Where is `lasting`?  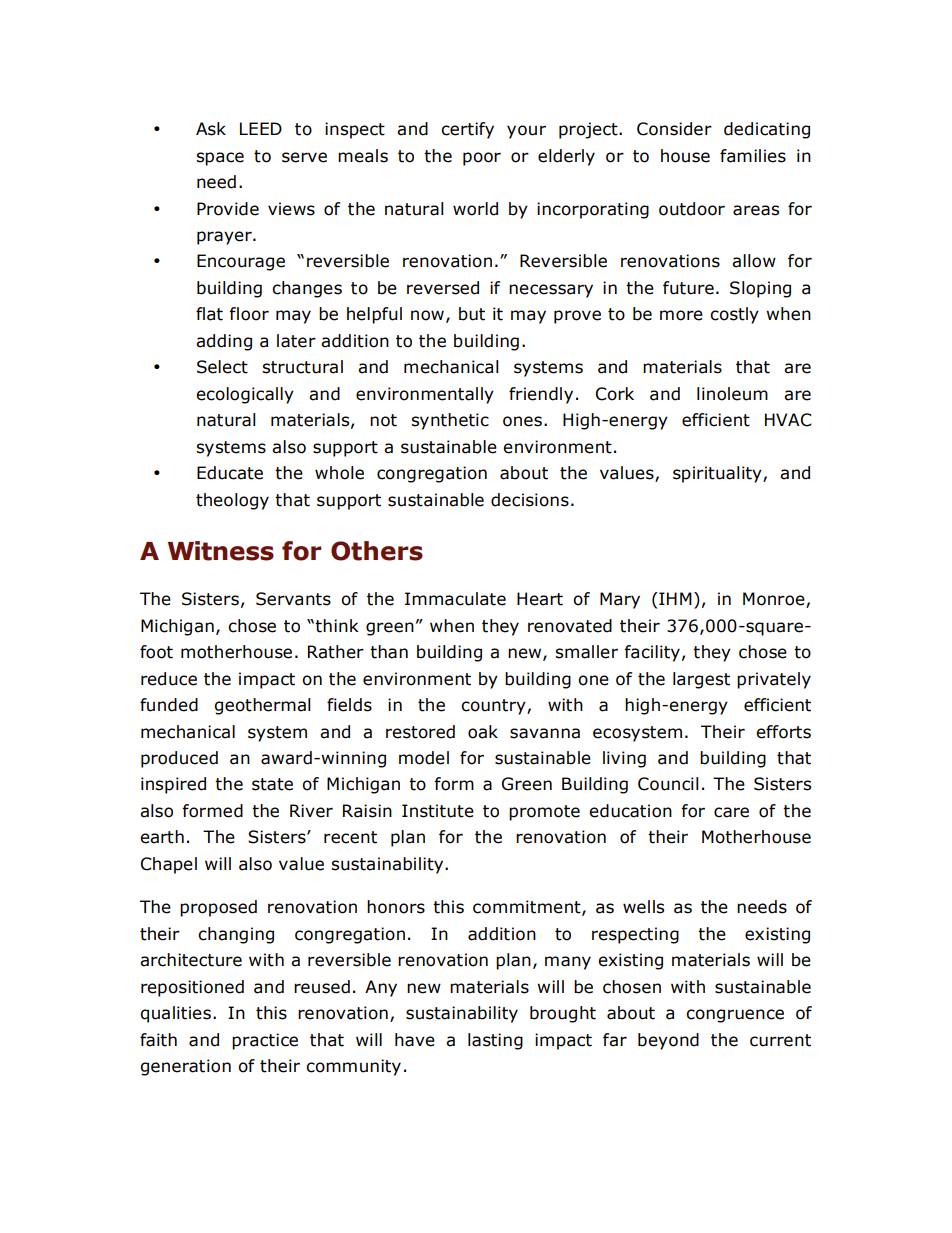 lasting is located at coordinates (495, 1041).
